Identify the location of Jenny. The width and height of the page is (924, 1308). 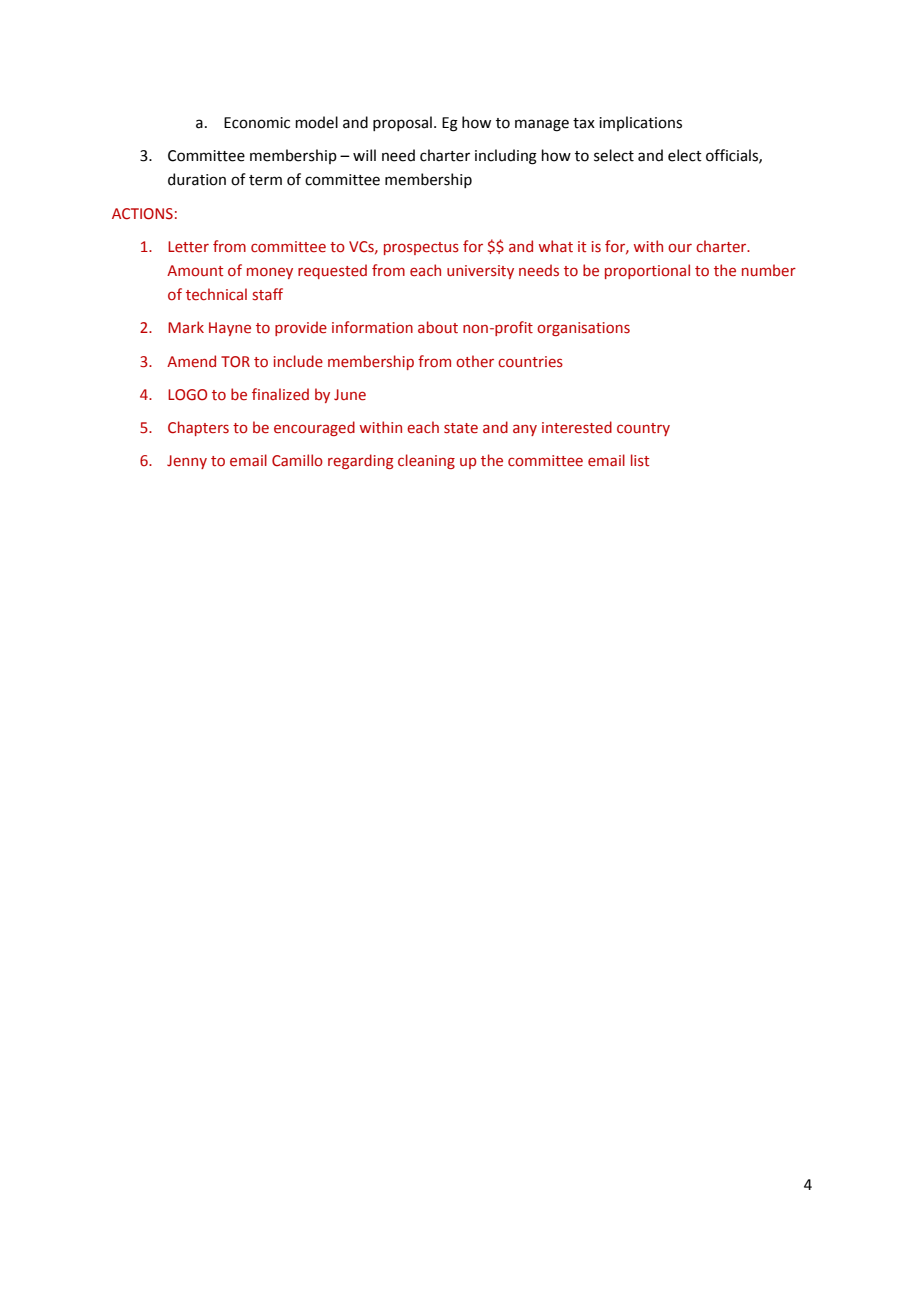
(187, 462).
